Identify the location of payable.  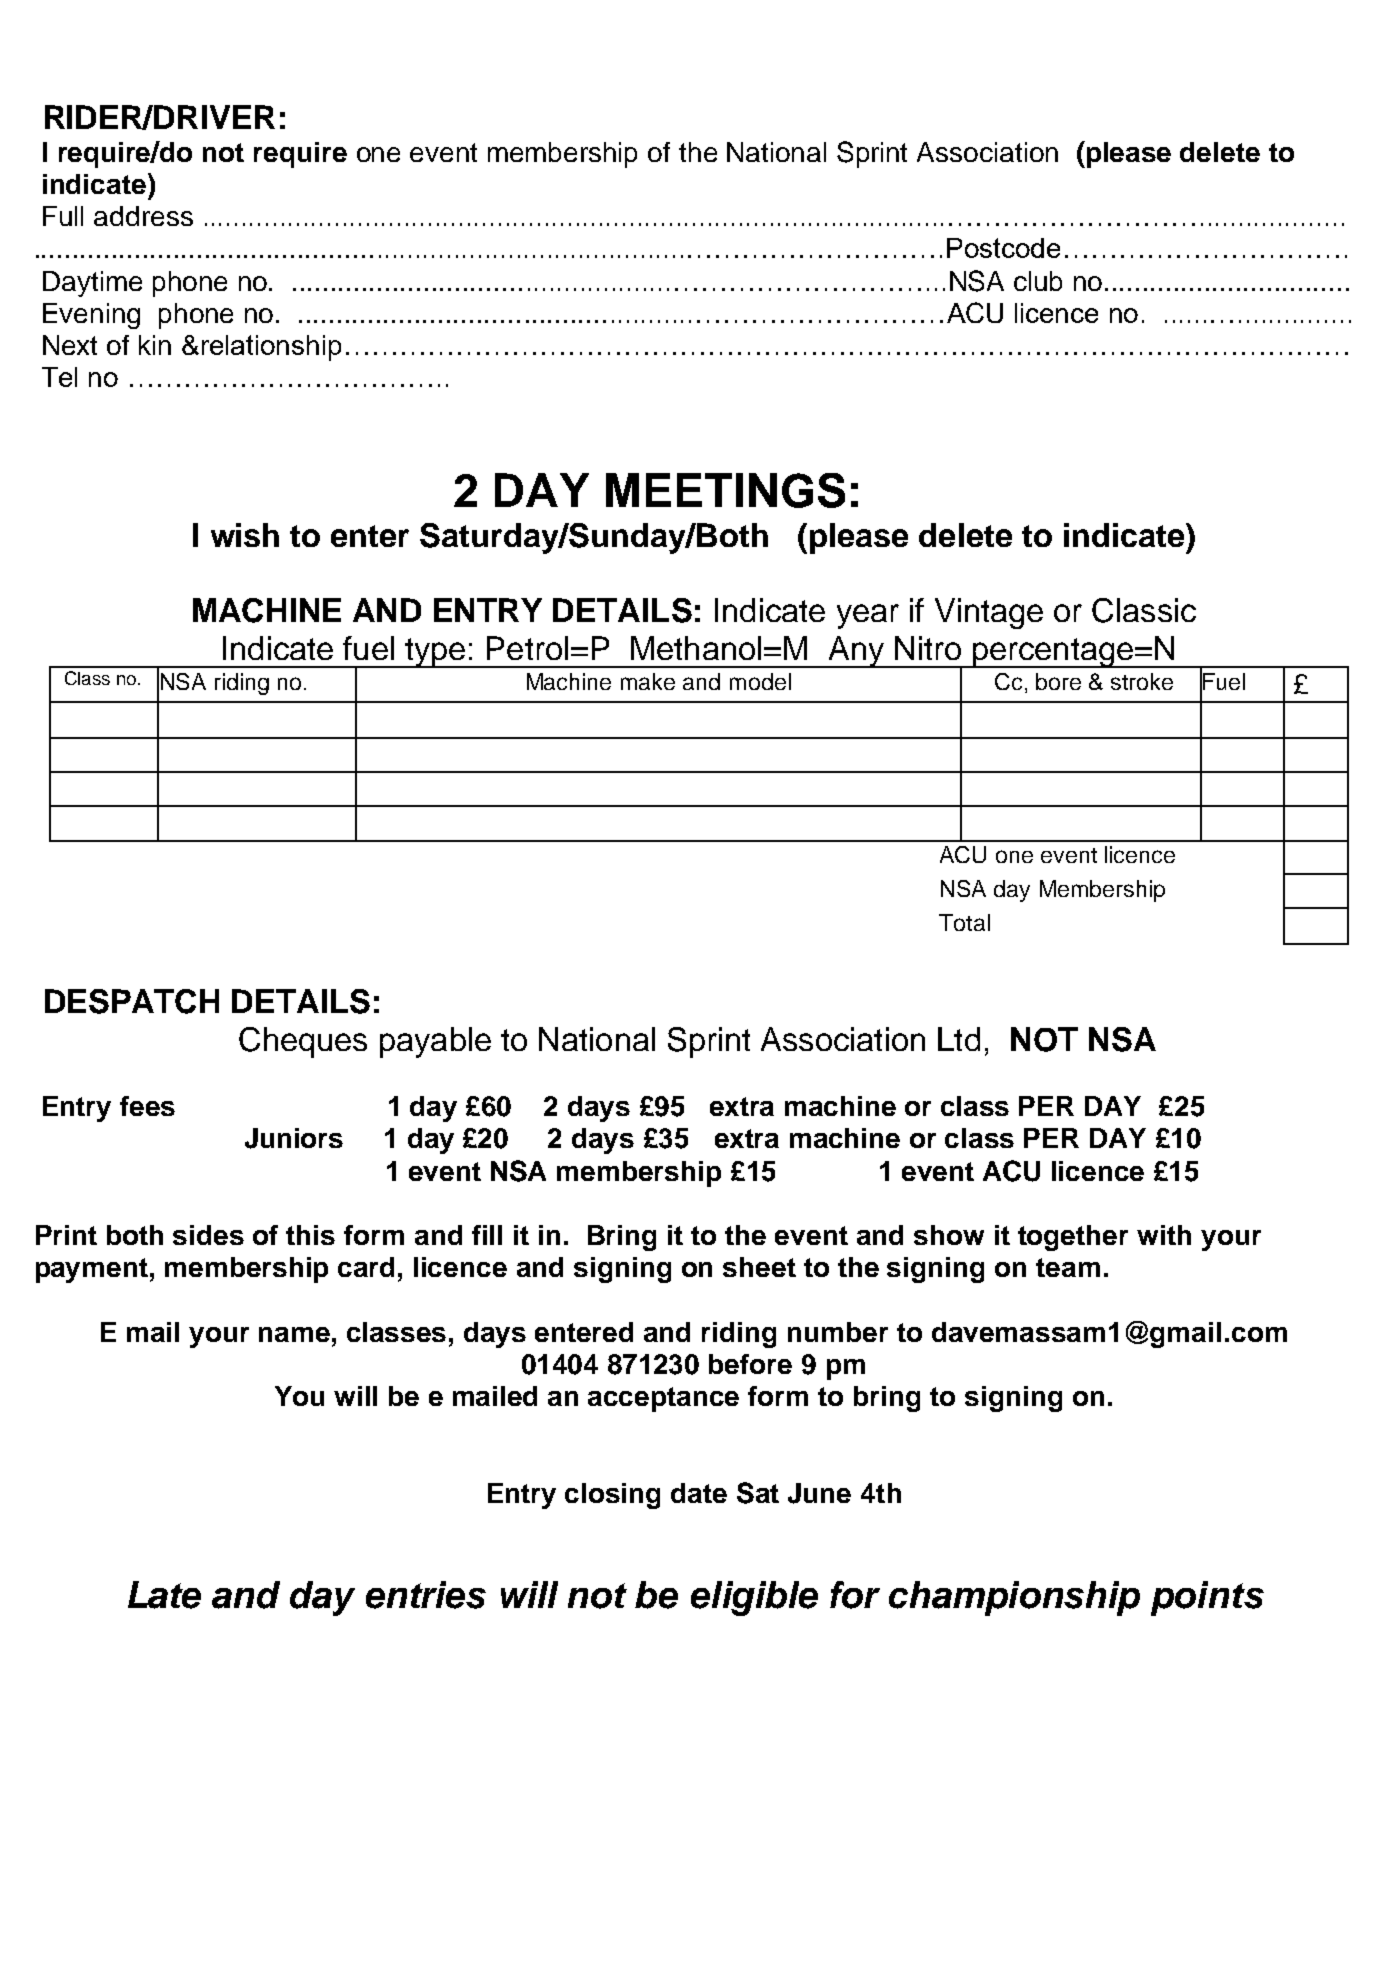
(435, 1042).
